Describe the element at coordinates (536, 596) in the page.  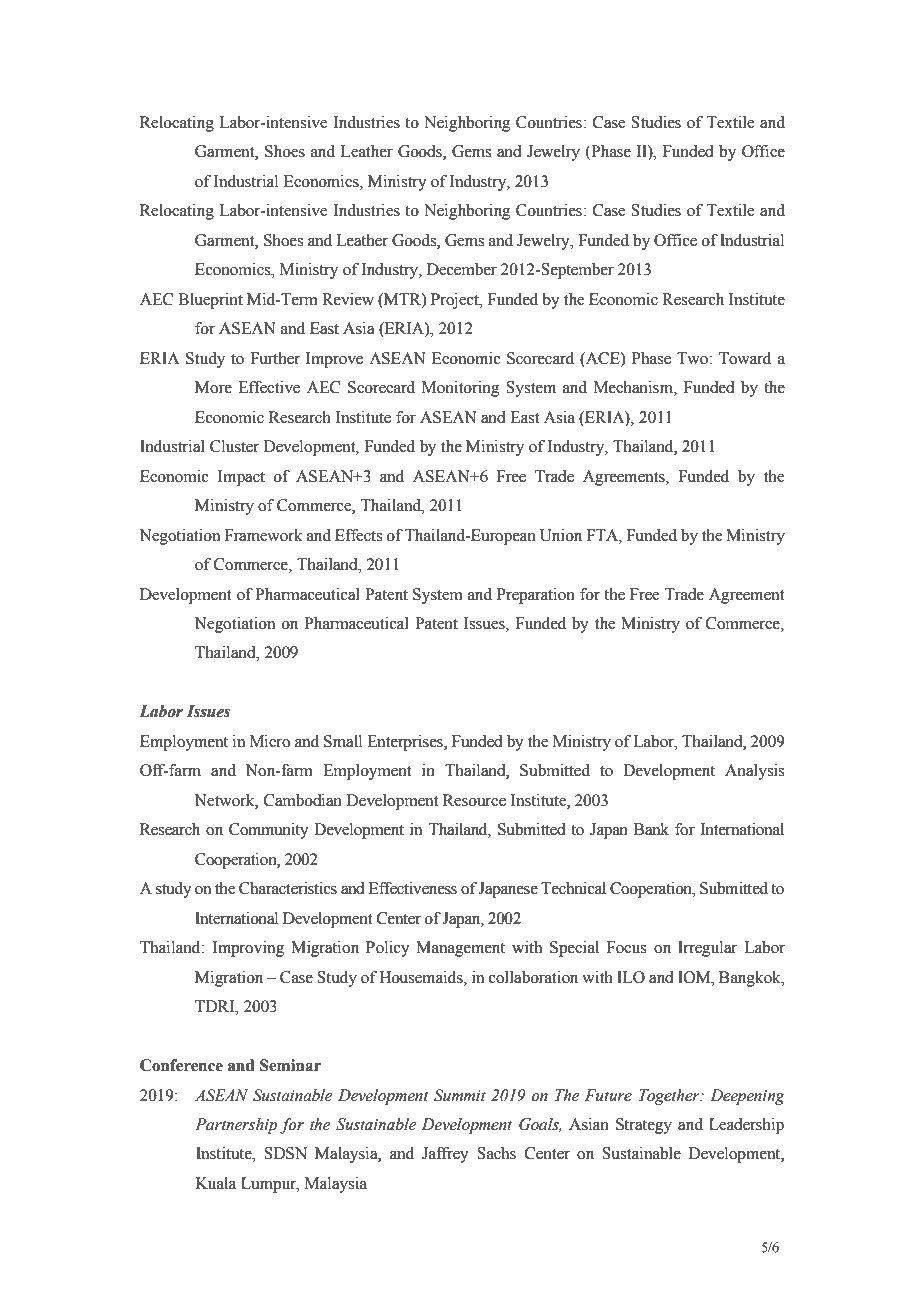
I see `Preparation` at that location.
